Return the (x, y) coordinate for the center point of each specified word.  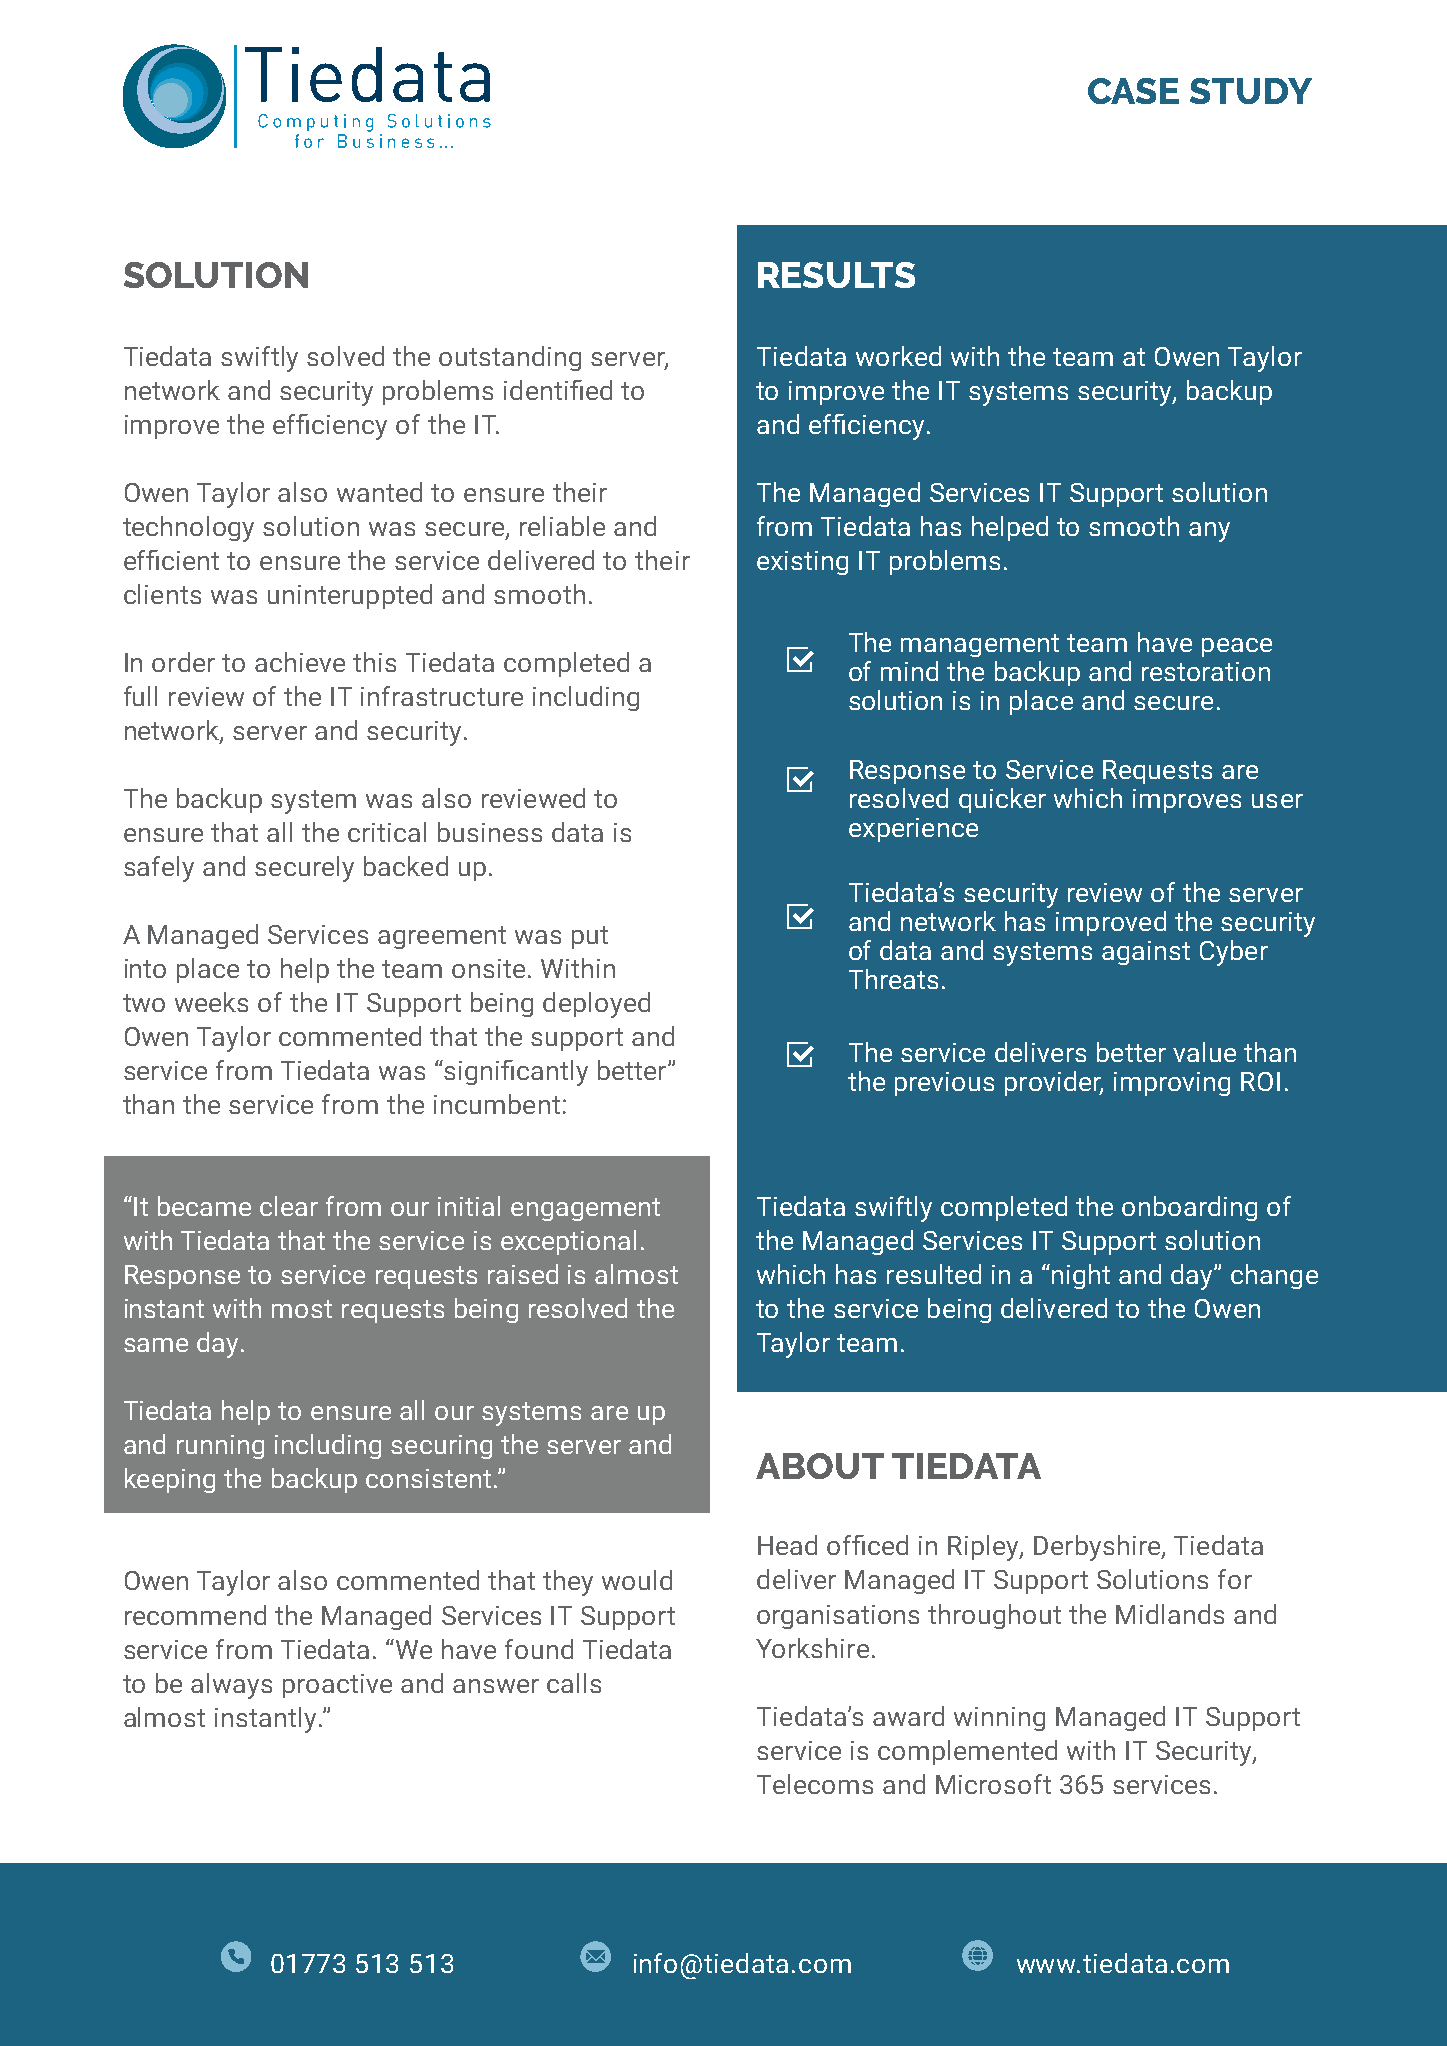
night (1081, 1276)
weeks (211, 1002)
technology (188, 529)
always (231, 1686)
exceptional (568, 1242)
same (156, 1345)
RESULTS (836, 275)
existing (802, 563)
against (1146, 953)
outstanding (510, 358)
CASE (1133, 91)
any (1209, 532)
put (590, 937)
